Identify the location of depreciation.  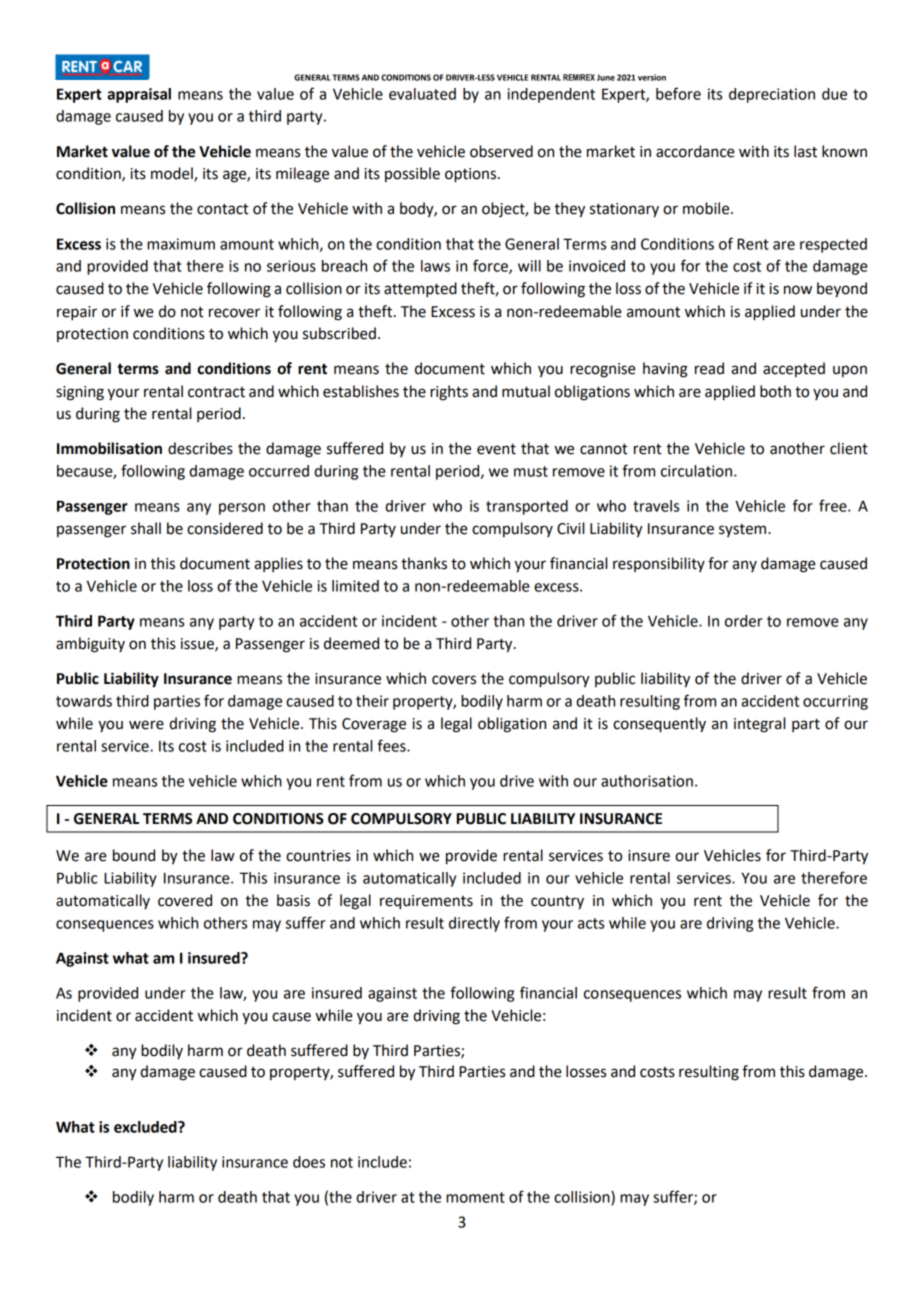
(772, 95).
